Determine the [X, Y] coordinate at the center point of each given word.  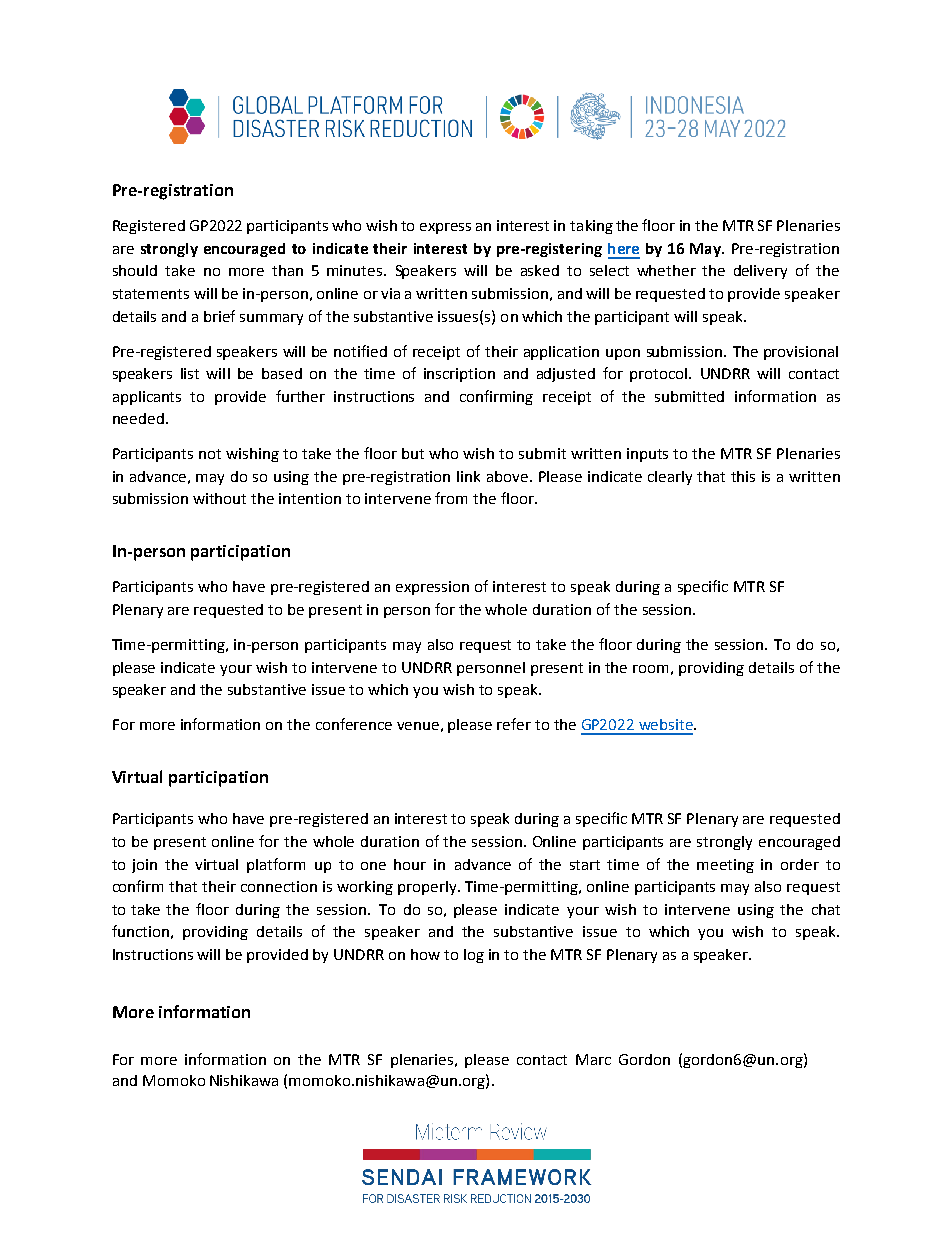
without [219, 498]
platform [276, 865]
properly [428, 888]
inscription [459, 375]
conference [354, 724]
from [451, 498]
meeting [725, 866]
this [743, 476]
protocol [658, 375]
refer [514, 724]
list [190, 373]
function [140, 931]
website [667, 724]
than [287, 270]
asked [540, 270]
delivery [760, 272]
